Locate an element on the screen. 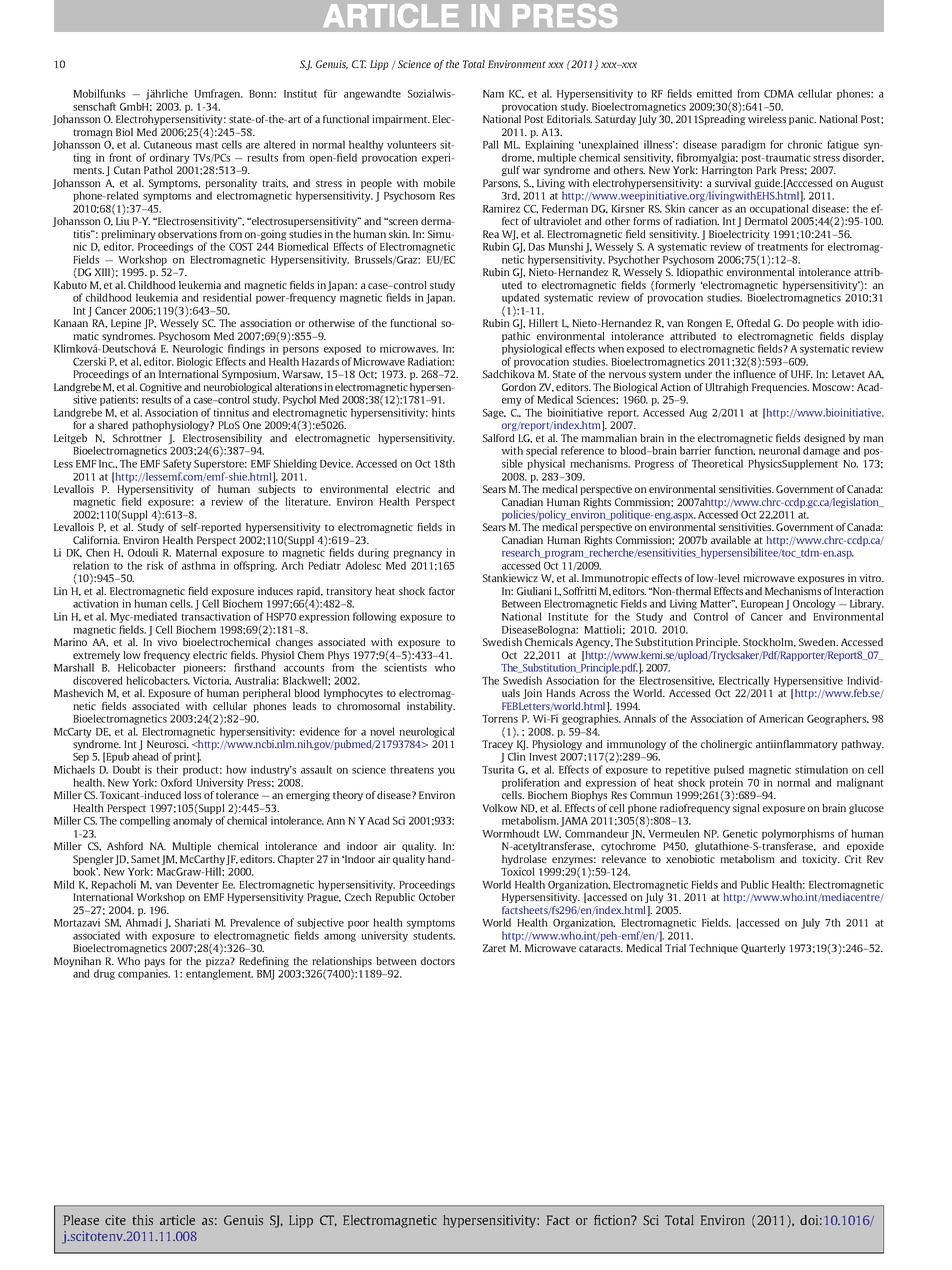 This screenshot has height=1270, width=952. Pall is located at coordinates (491, 144).
